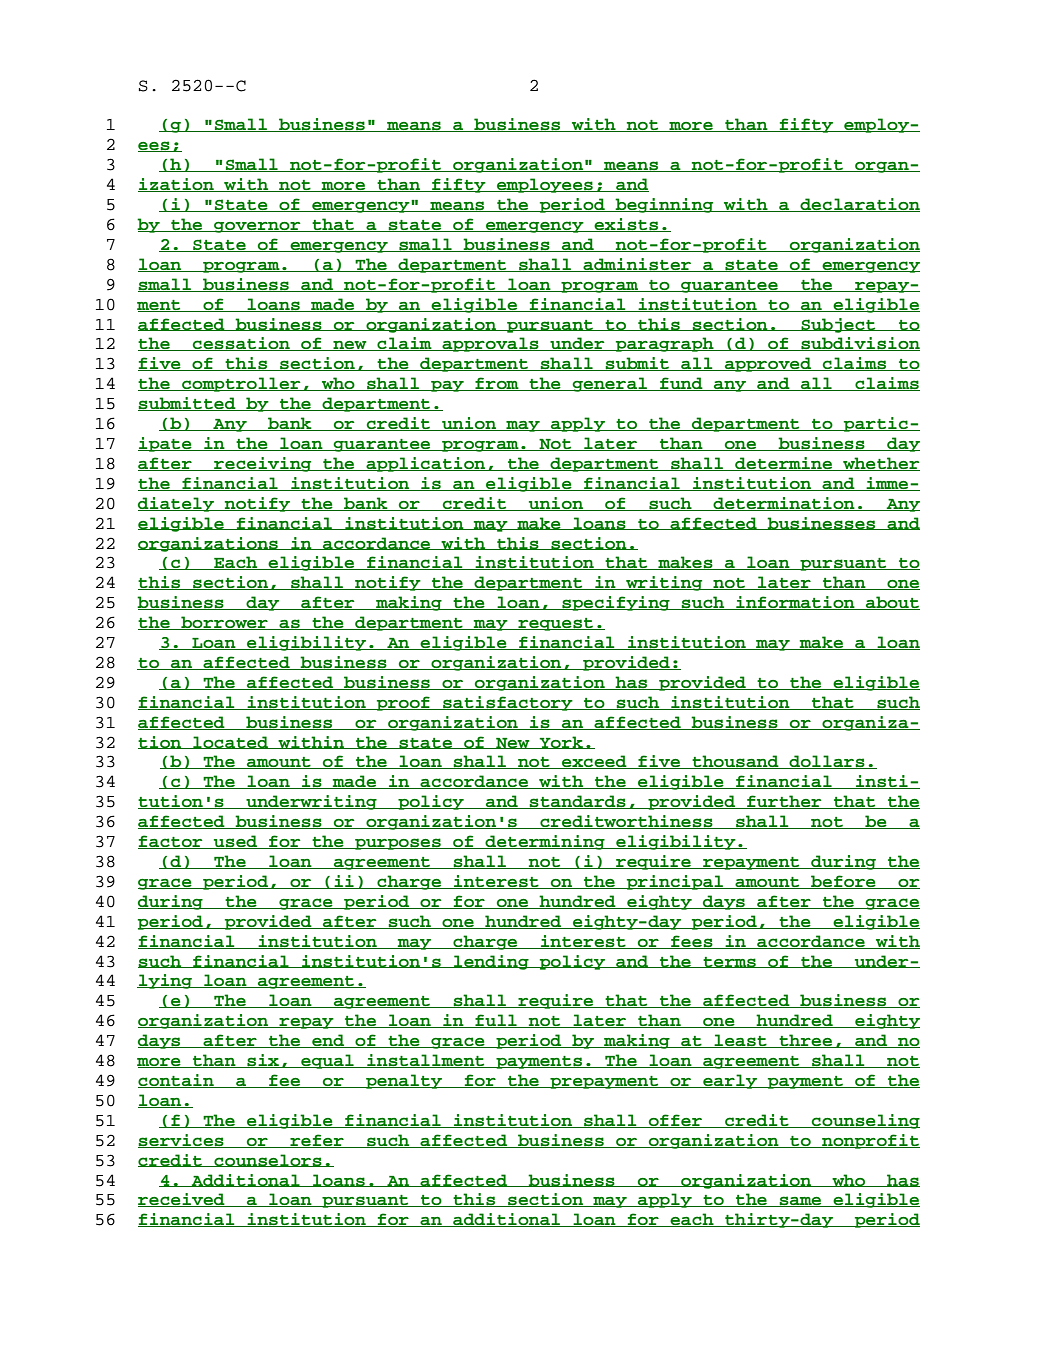 The image size is (1055, 1365). What do you see at coordinates (257, 227) in the image?
I see `governor` at bounding box center [257, 227].
